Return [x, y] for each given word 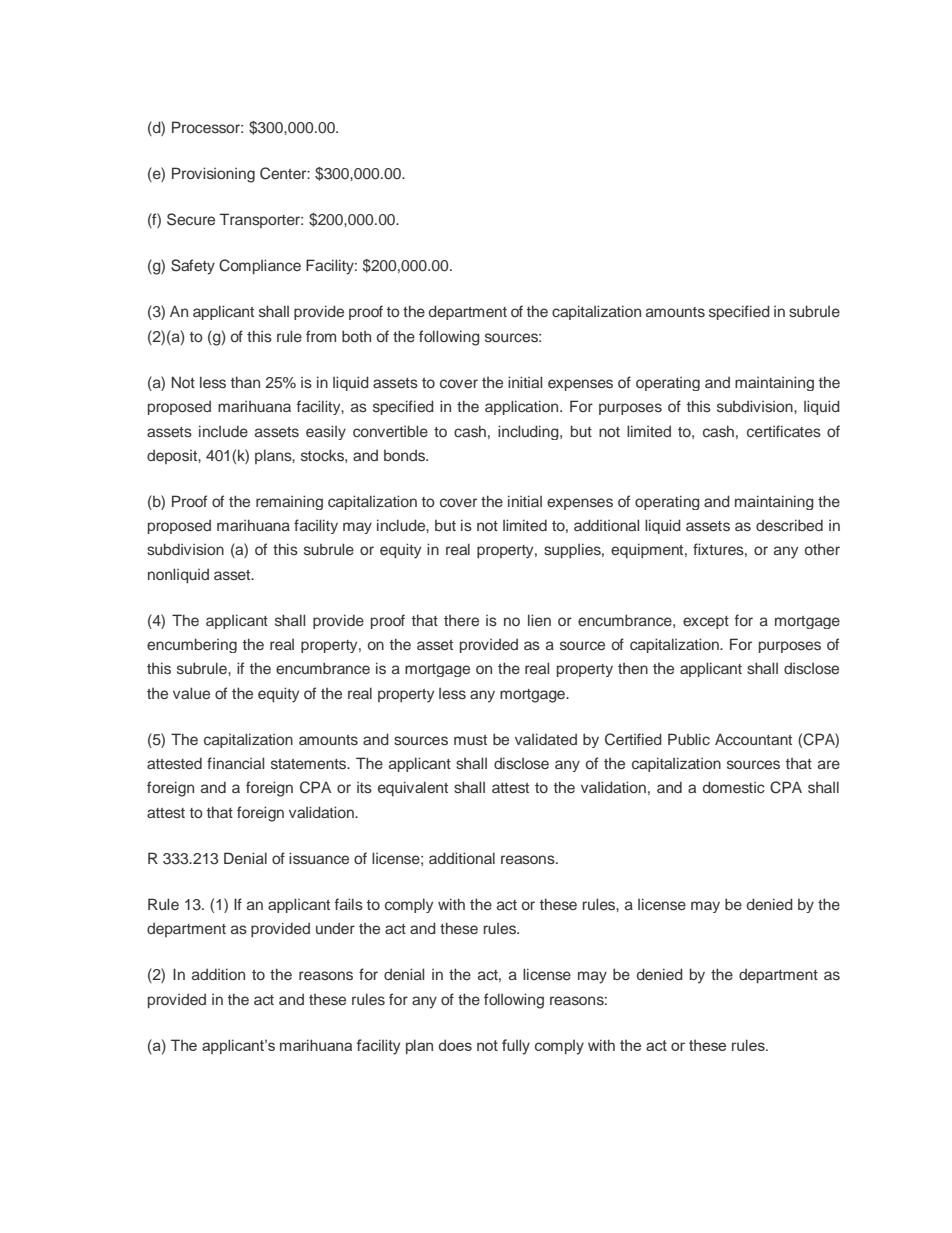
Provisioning [213, 175]
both [356, 336]
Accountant [753, 739]
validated [546, 739]
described [789, 525]
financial [235, 763]
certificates [784, 431]
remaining [289, 502]
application [523, 407]
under [335, 928]
